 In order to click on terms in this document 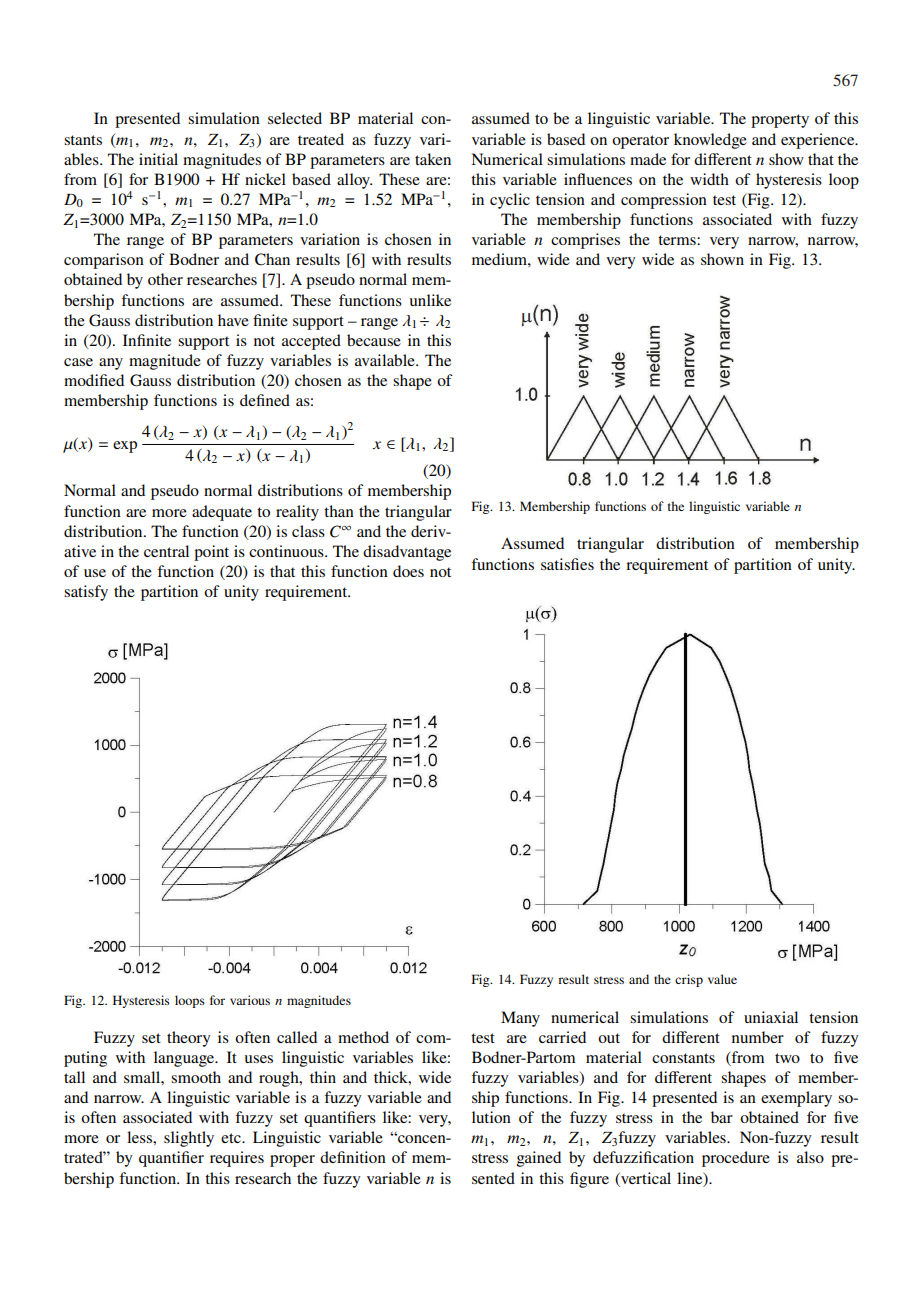, I will do `click(678, 240)`.
